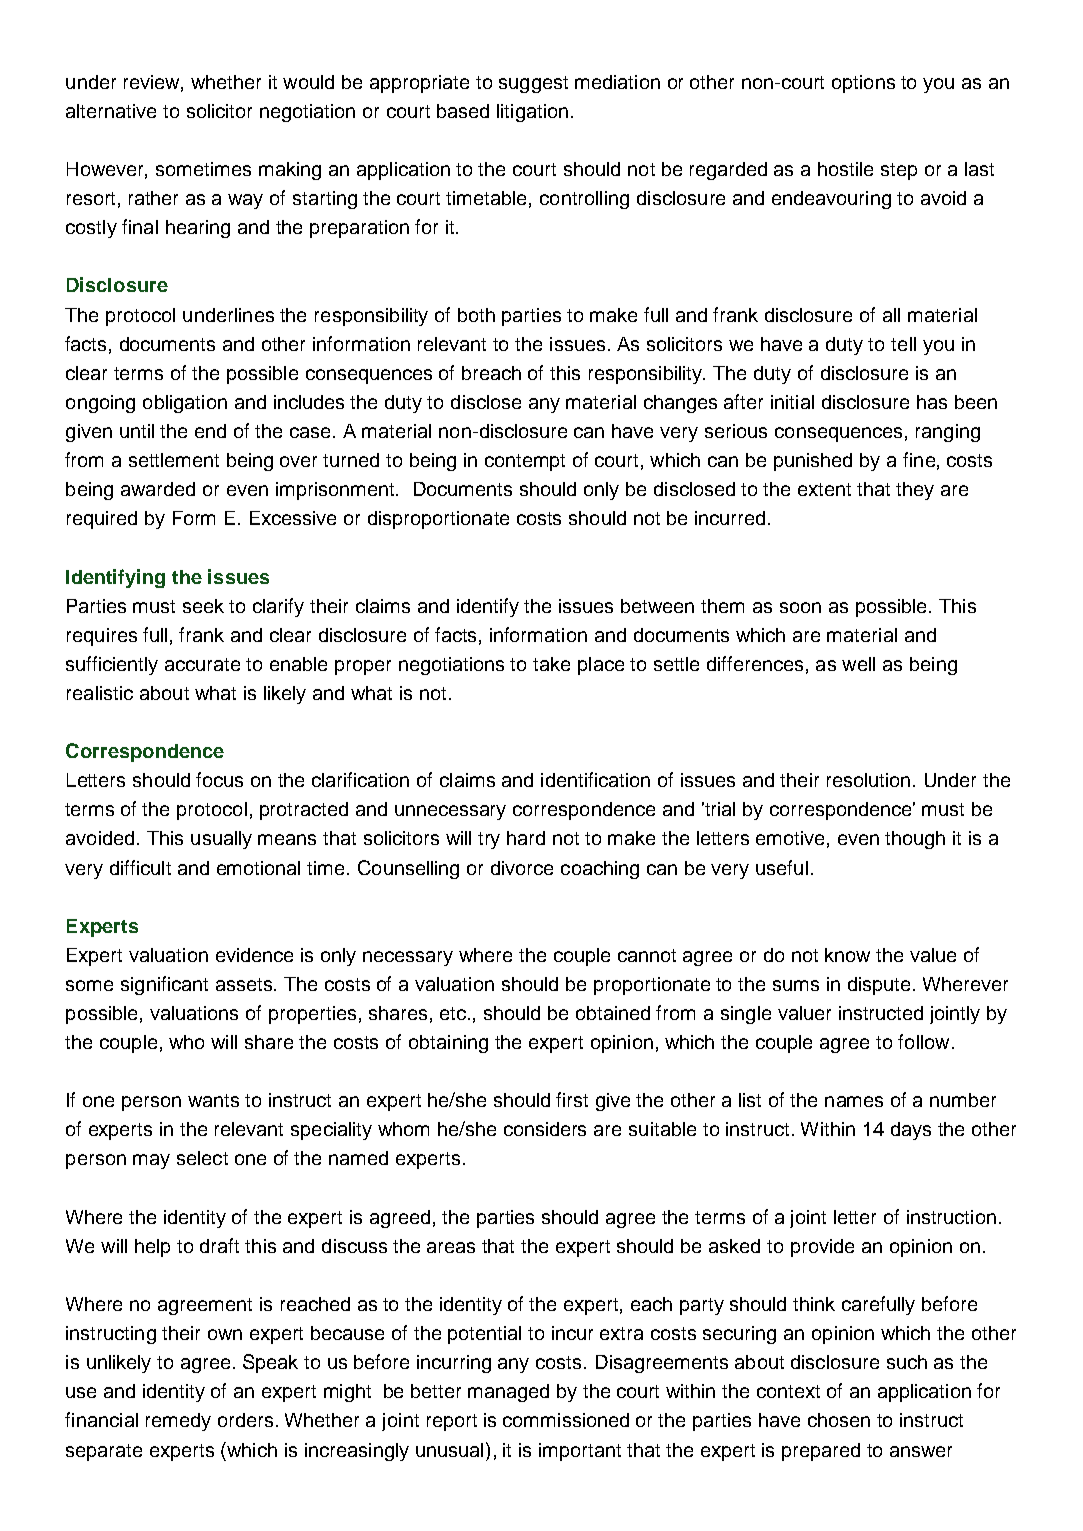 The height and width of the image is (1531, 1083). I want to click on alternative, so click(111, 111).
